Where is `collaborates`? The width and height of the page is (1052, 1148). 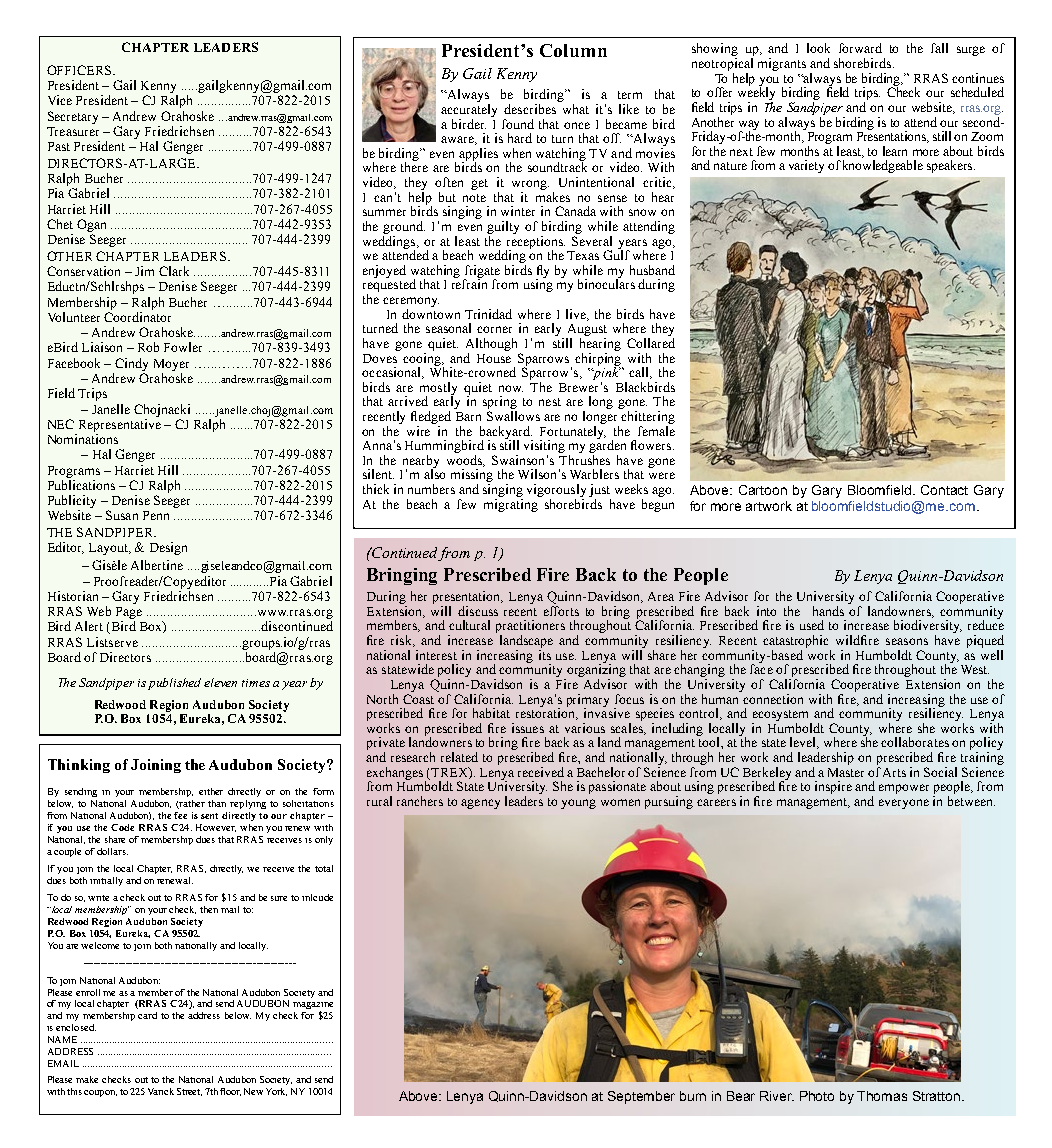
collaborates is located at coordinates (915, 742).
